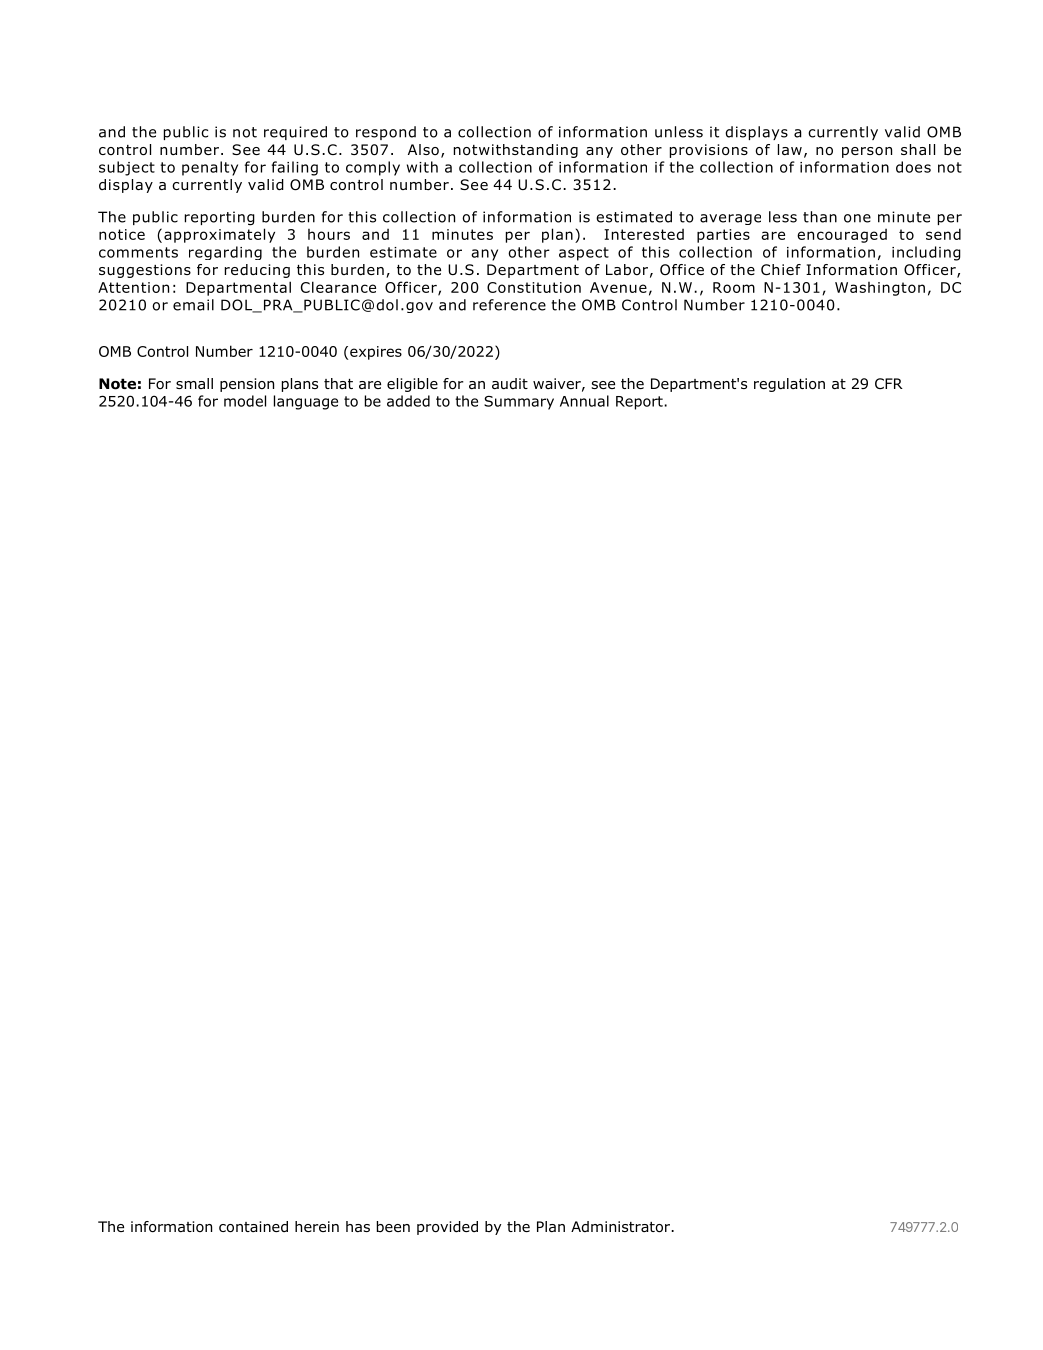 This page has height=1350, width=1043. I want to click on contained, so click(253, 1227).
